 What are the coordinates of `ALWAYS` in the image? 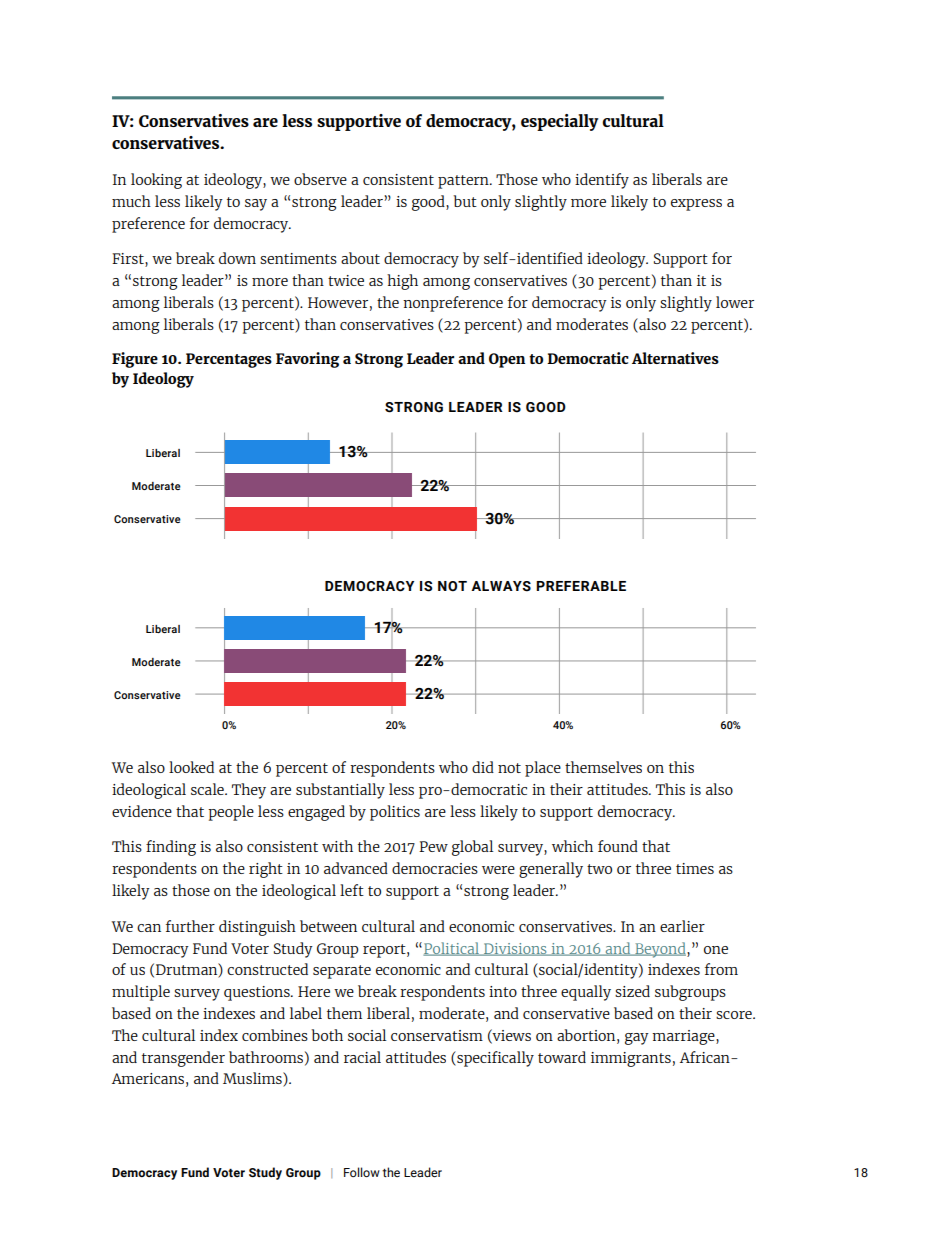 It's located at (501, 586).
